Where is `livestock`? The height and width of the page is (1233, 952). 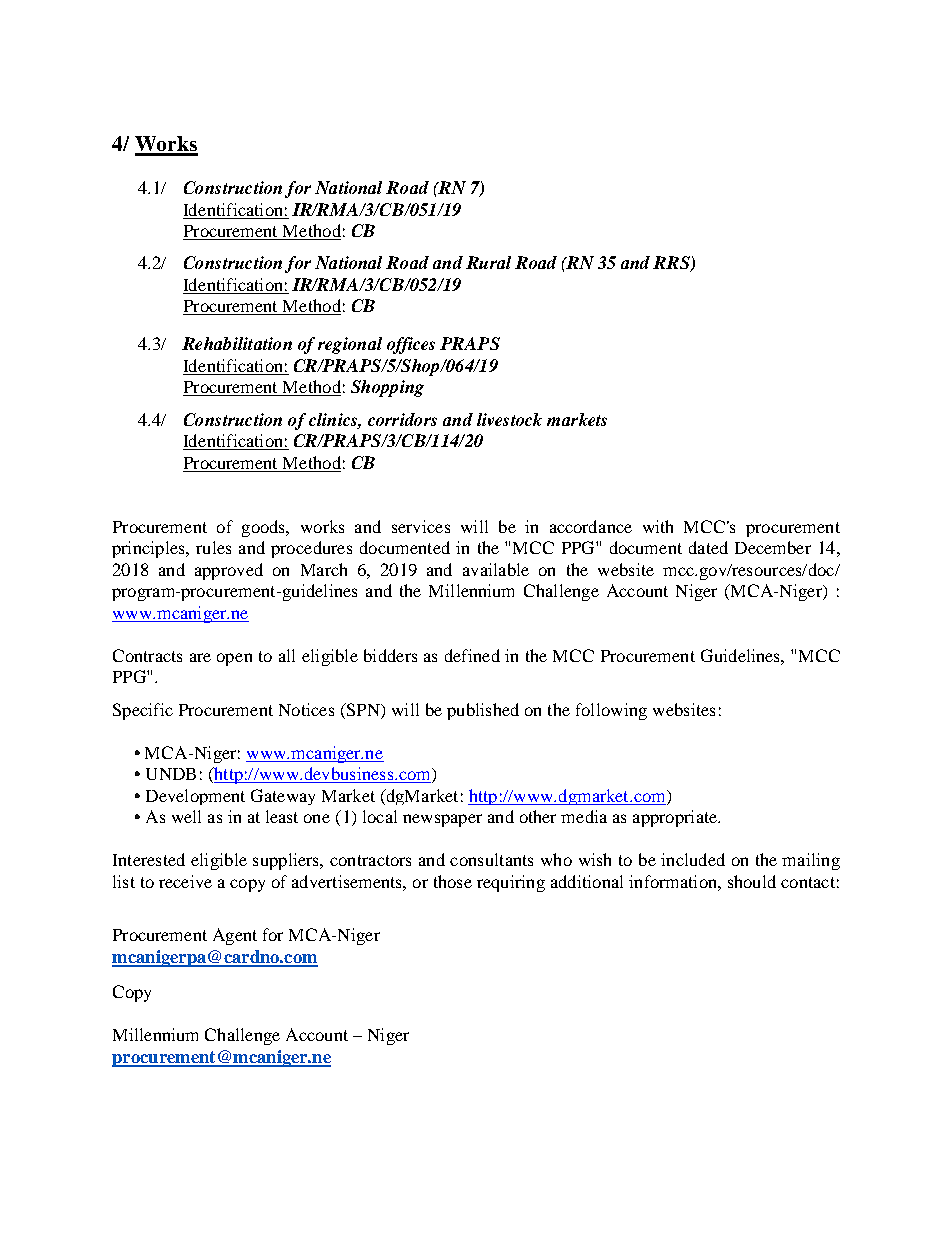
livestock is located at coordinates (509, 419).
